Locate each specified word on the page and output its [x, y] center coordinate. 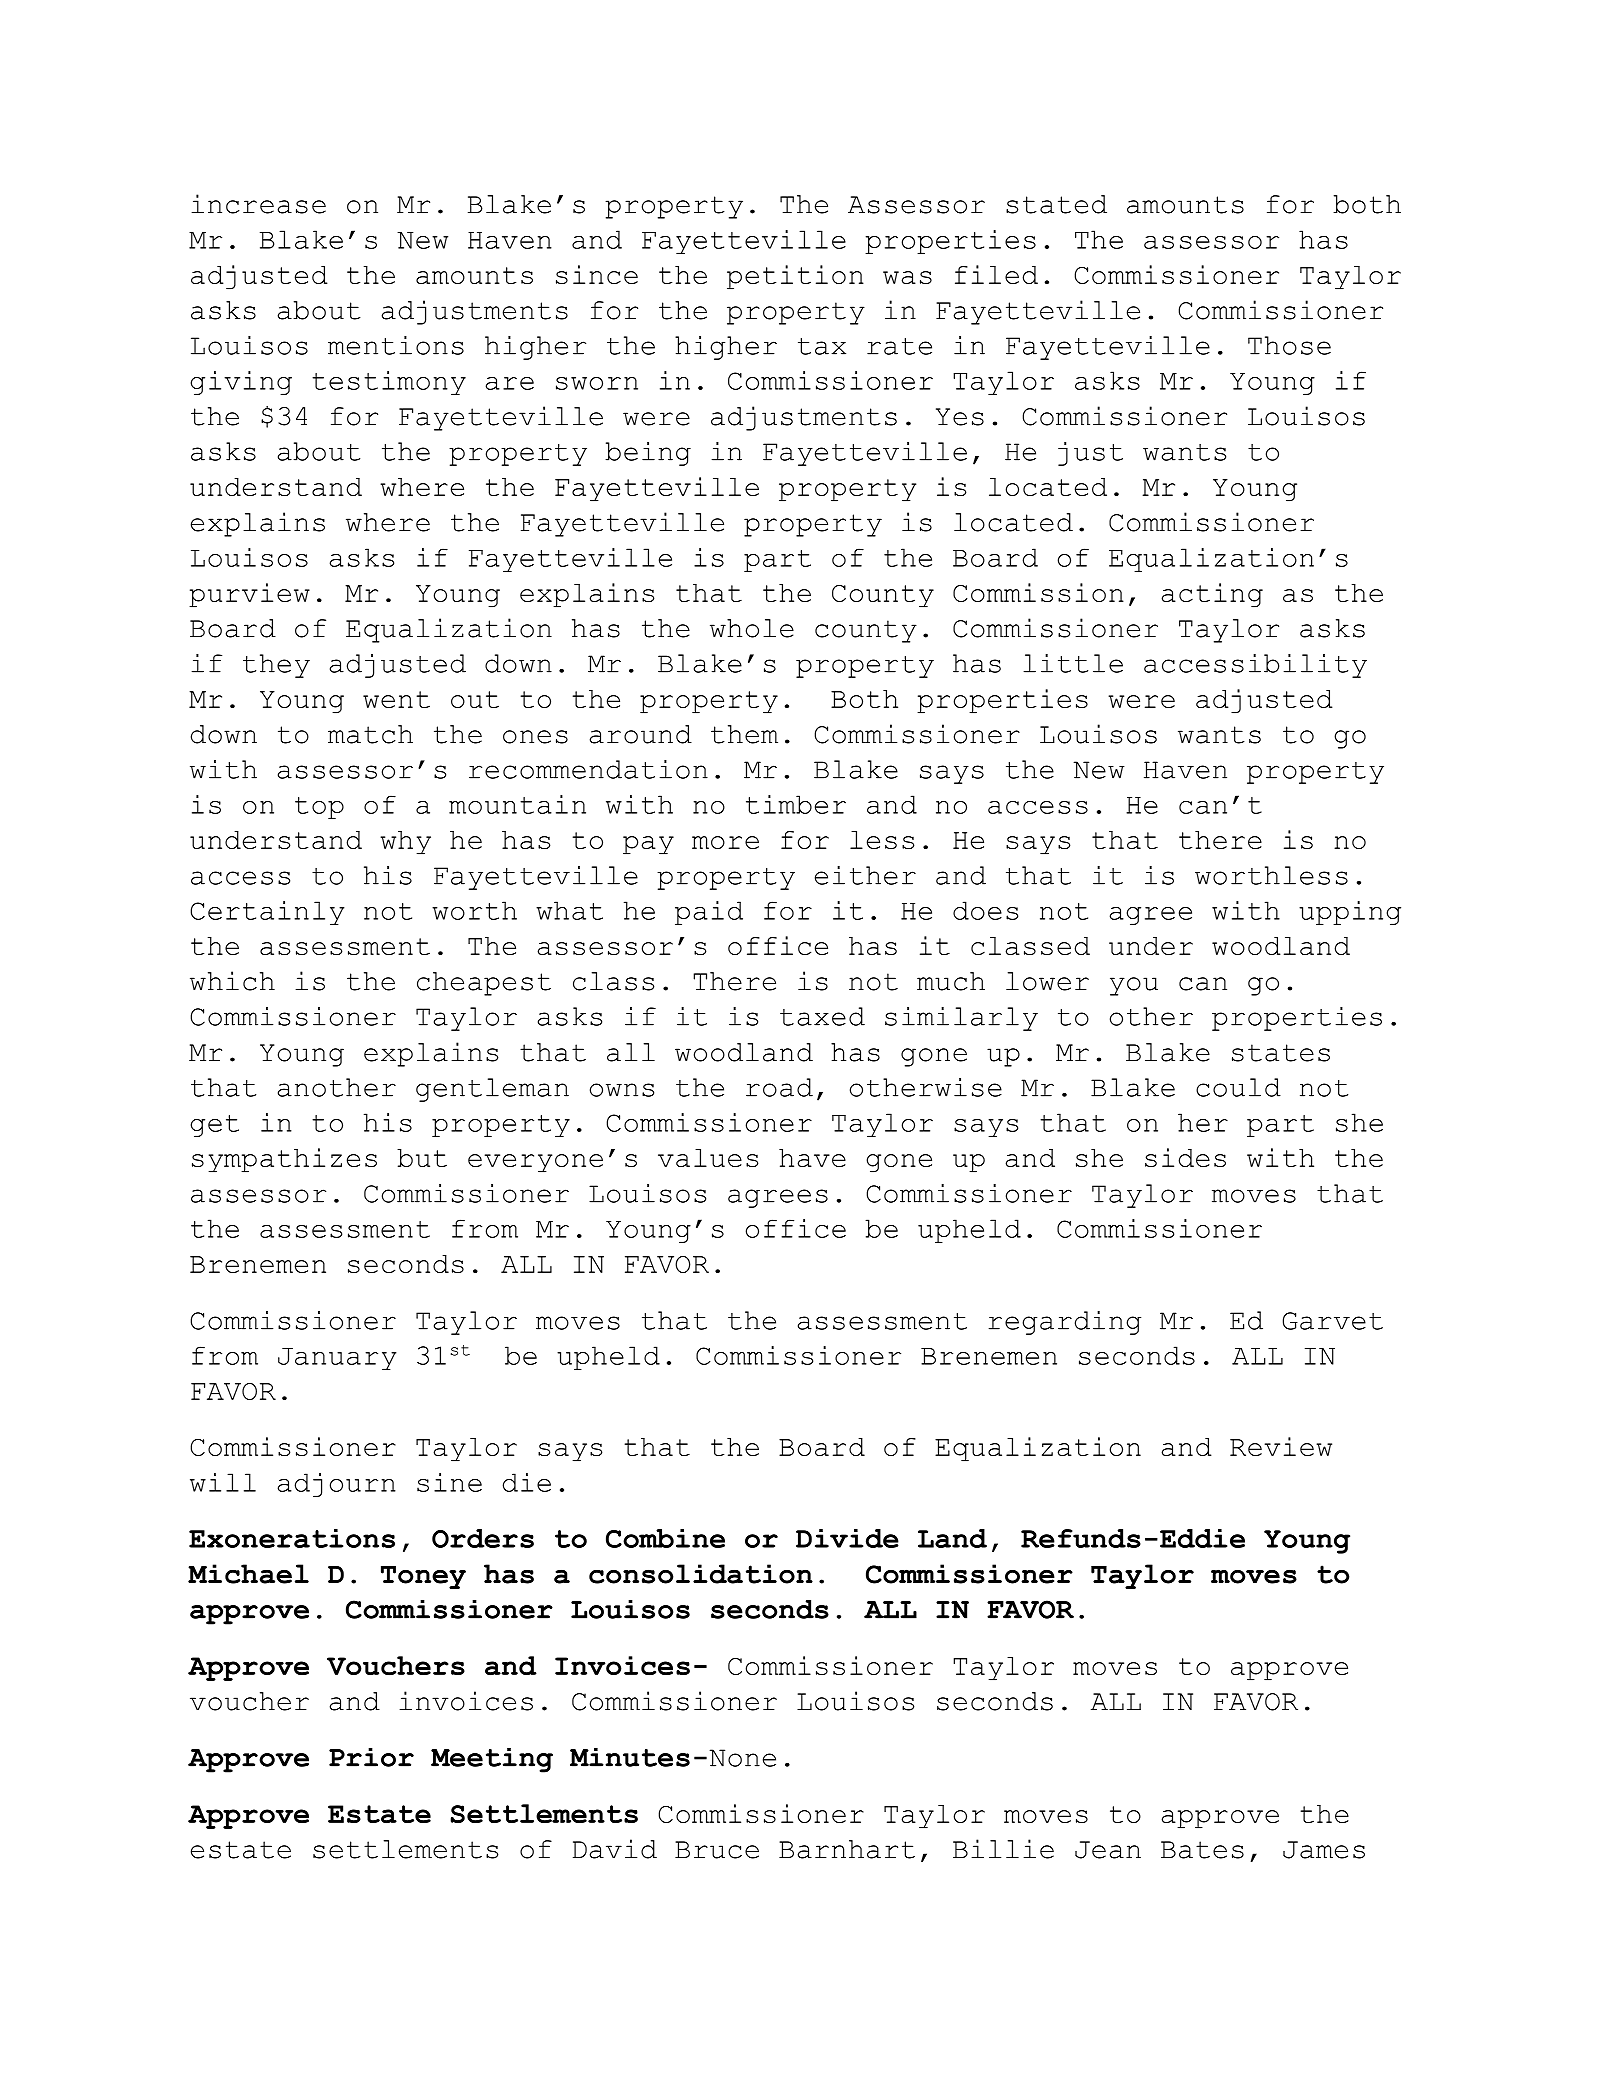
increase [258, 204]
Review [1281, 1447]
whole [752, 628]
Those [1289, 345]
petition [795, 277]
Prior [371, 1757]
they [276, 666]
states [1281, 1053]
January [337, 1359]
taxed [822, 1016]
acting [1212, 595]
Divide [847, 1538]
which [232, 981]
